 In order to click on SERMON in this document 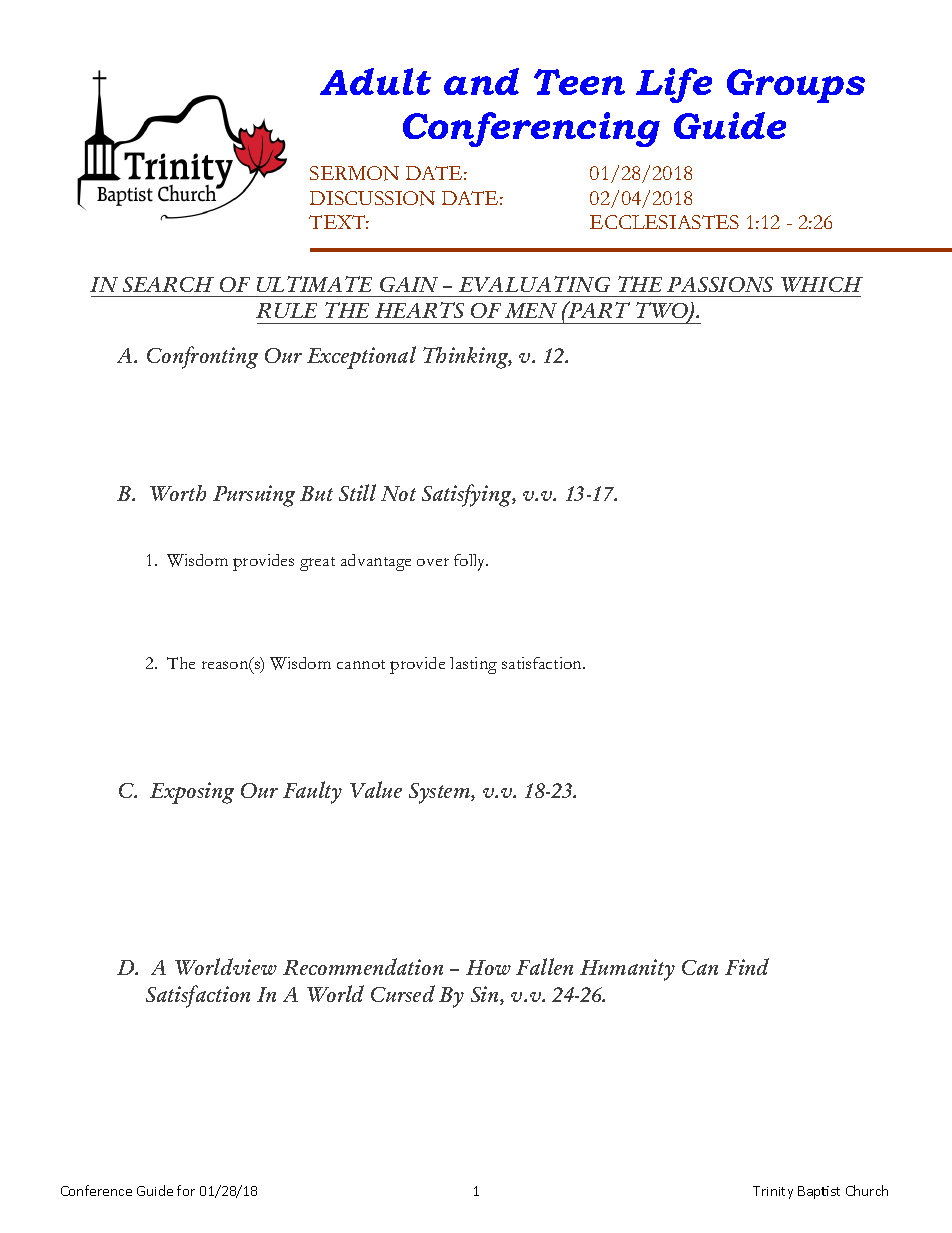, I will do `click(354, 173)`.
